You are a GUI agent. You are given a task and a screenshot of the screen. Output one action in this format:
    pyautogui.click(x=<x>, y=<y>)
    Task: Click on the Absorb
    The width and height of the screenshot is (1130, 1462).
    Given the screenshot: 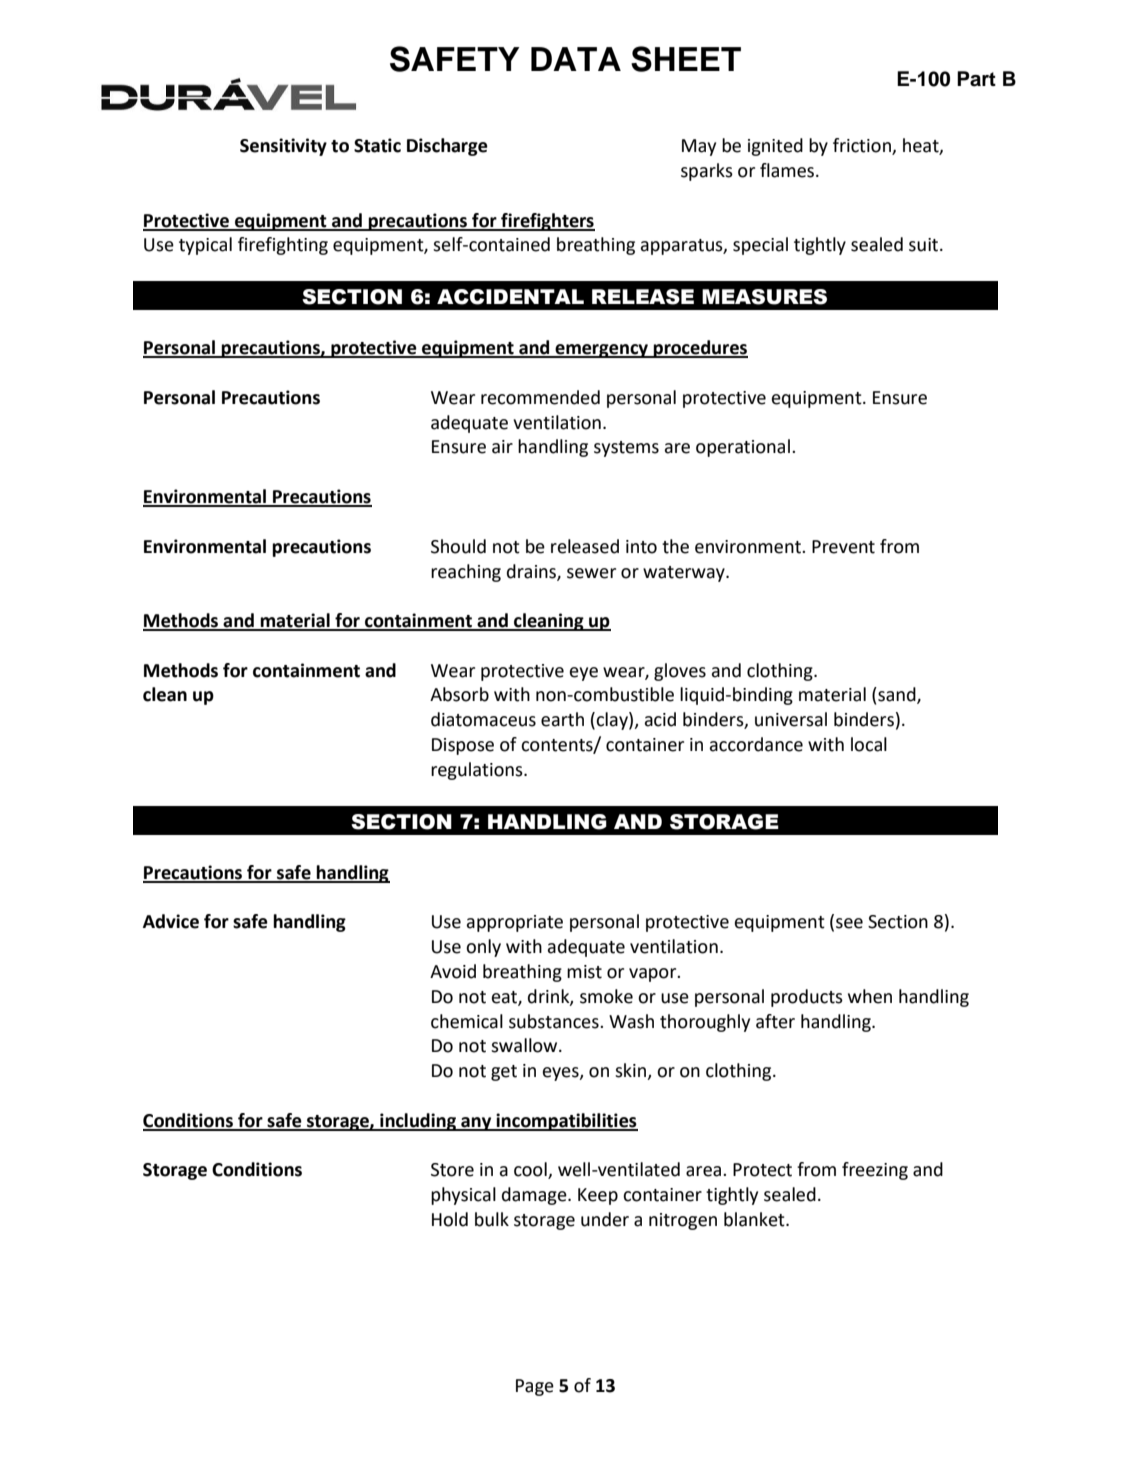 What is the action you would take?
    pyautogui.click(x=459, y=694)
